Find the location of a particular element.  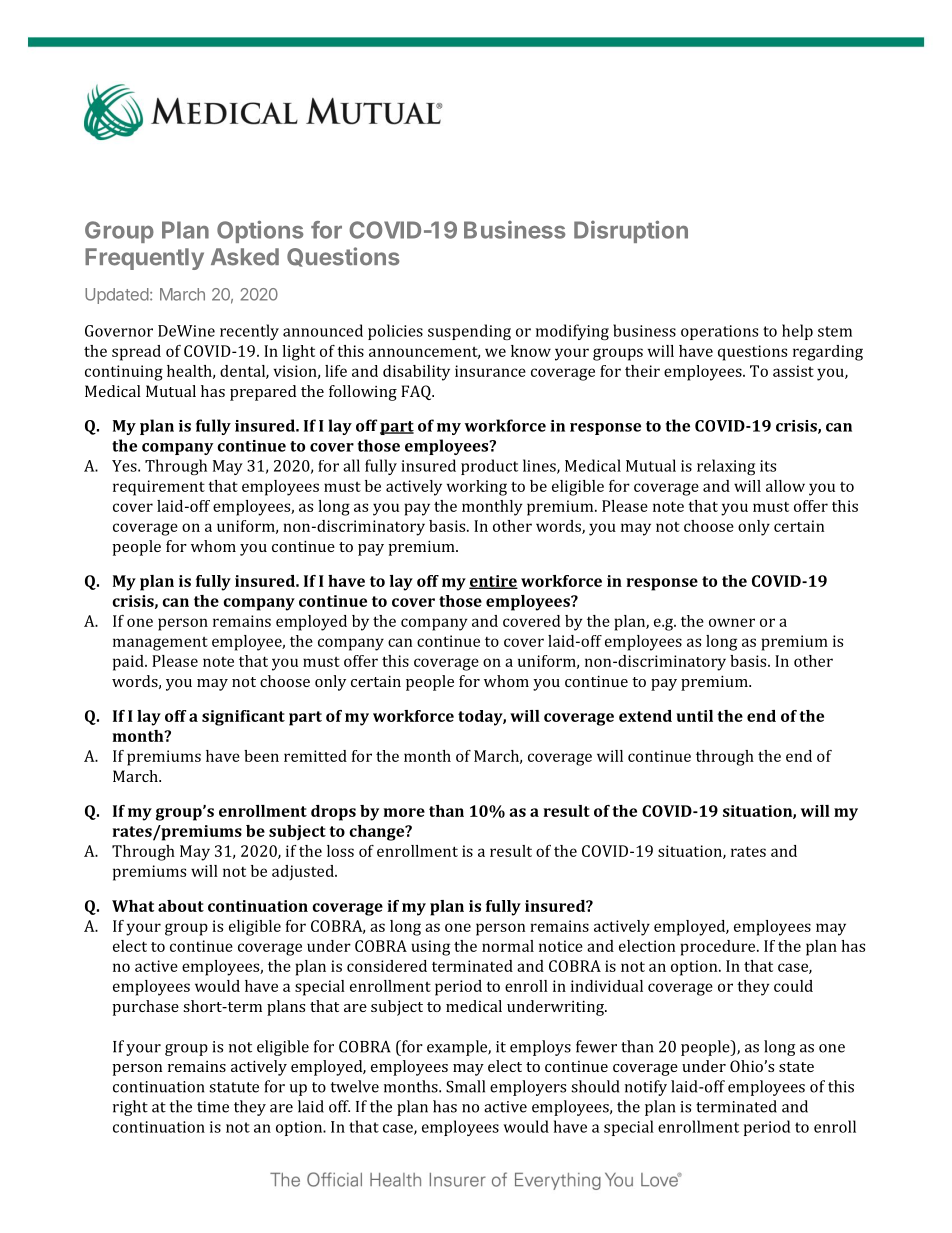

owner is located at coordinates (732, 622).
